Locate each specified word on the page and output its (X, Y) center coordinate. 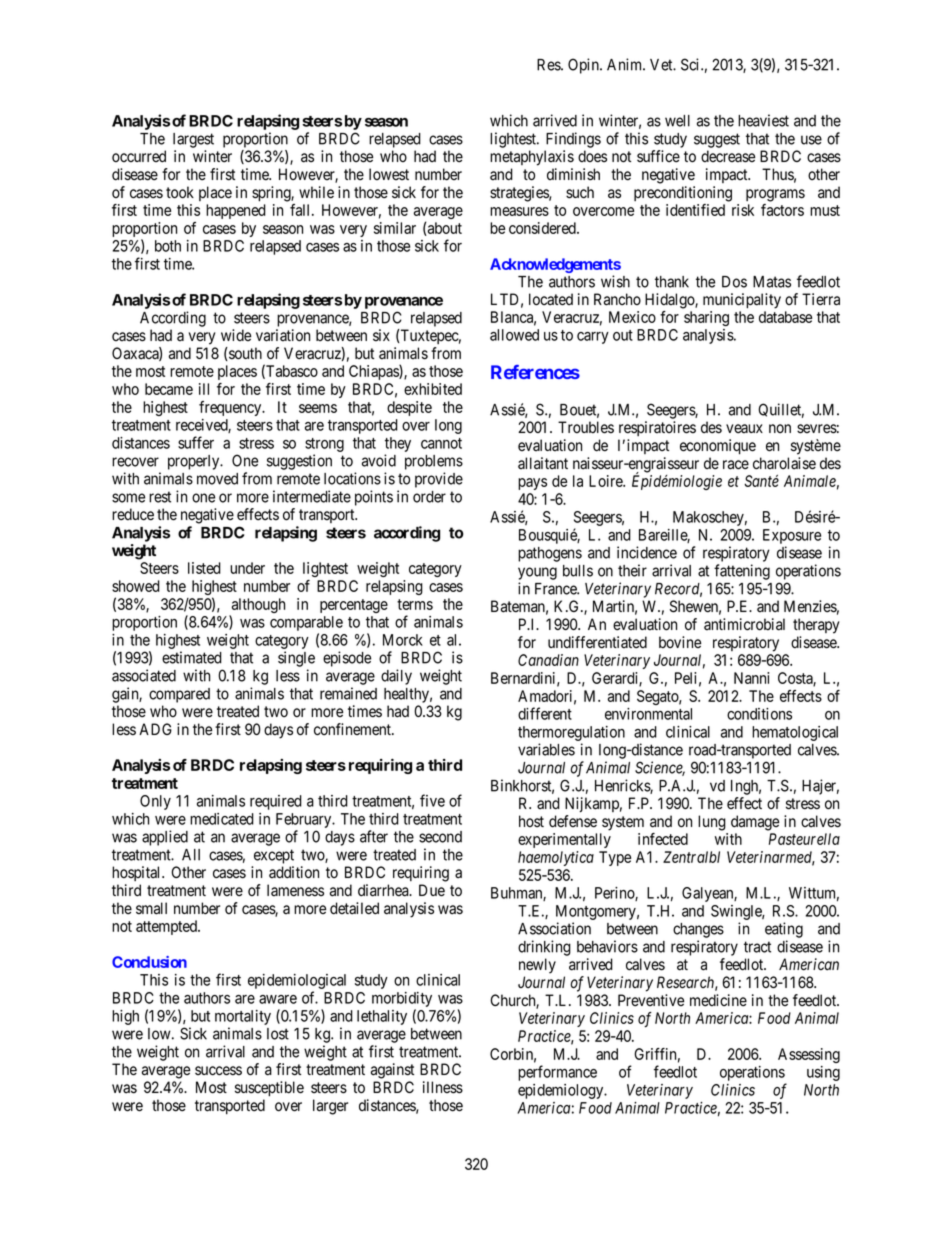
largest (193, 140)
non (780, 428)
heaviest (763, 120)
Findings (573, 140)
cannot (441, 443)
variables (546, 749)
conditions (759, 714)
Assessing (809, 1055)
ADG (155, 729)
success (218, 1071)
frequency (231, 408)
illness (443, 1087)
